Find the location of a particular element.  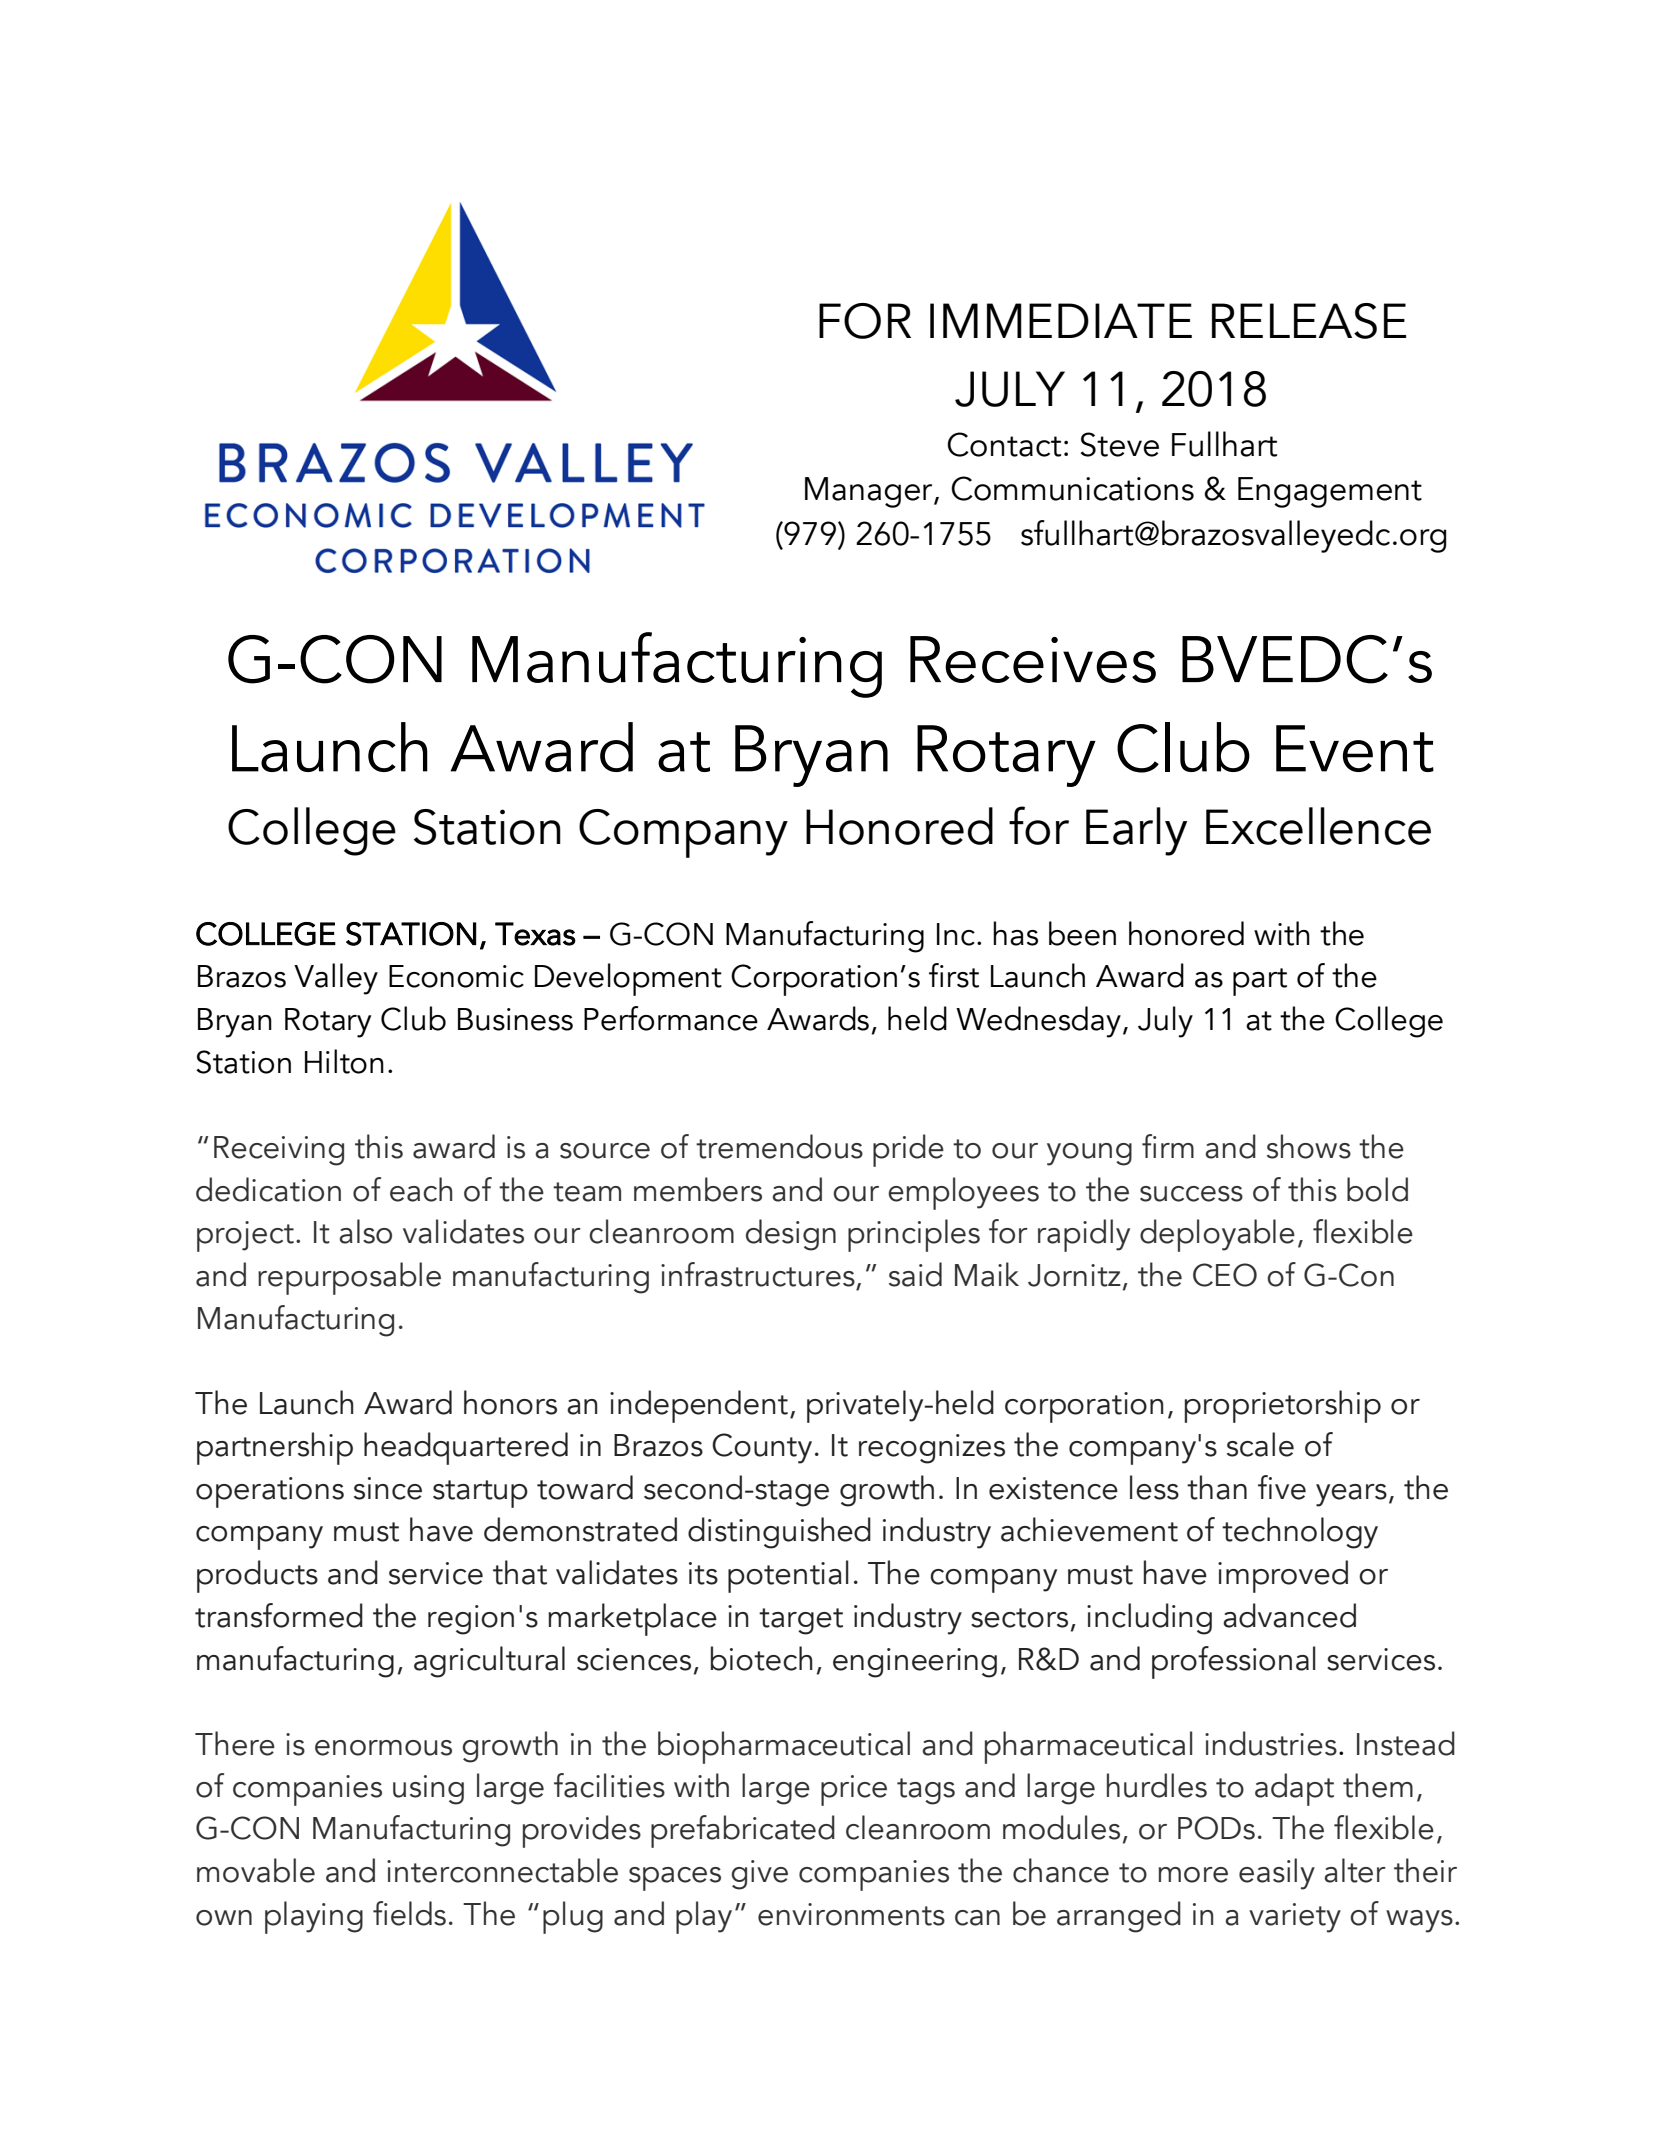

Hilton is located at coordinates (344, 1061).
